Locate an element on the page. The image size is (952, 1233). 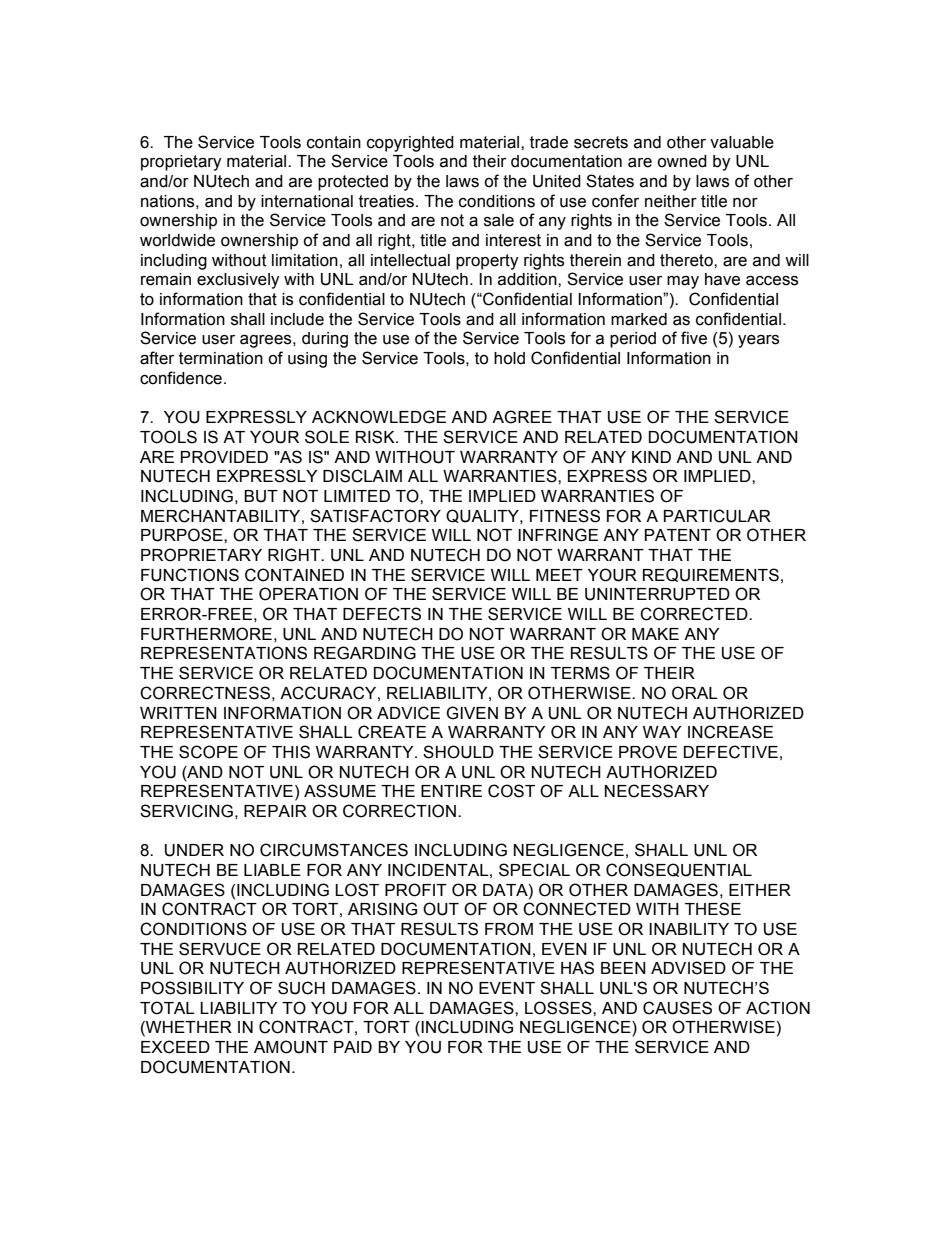
SCOPE is located at coordinates (208, 752).
